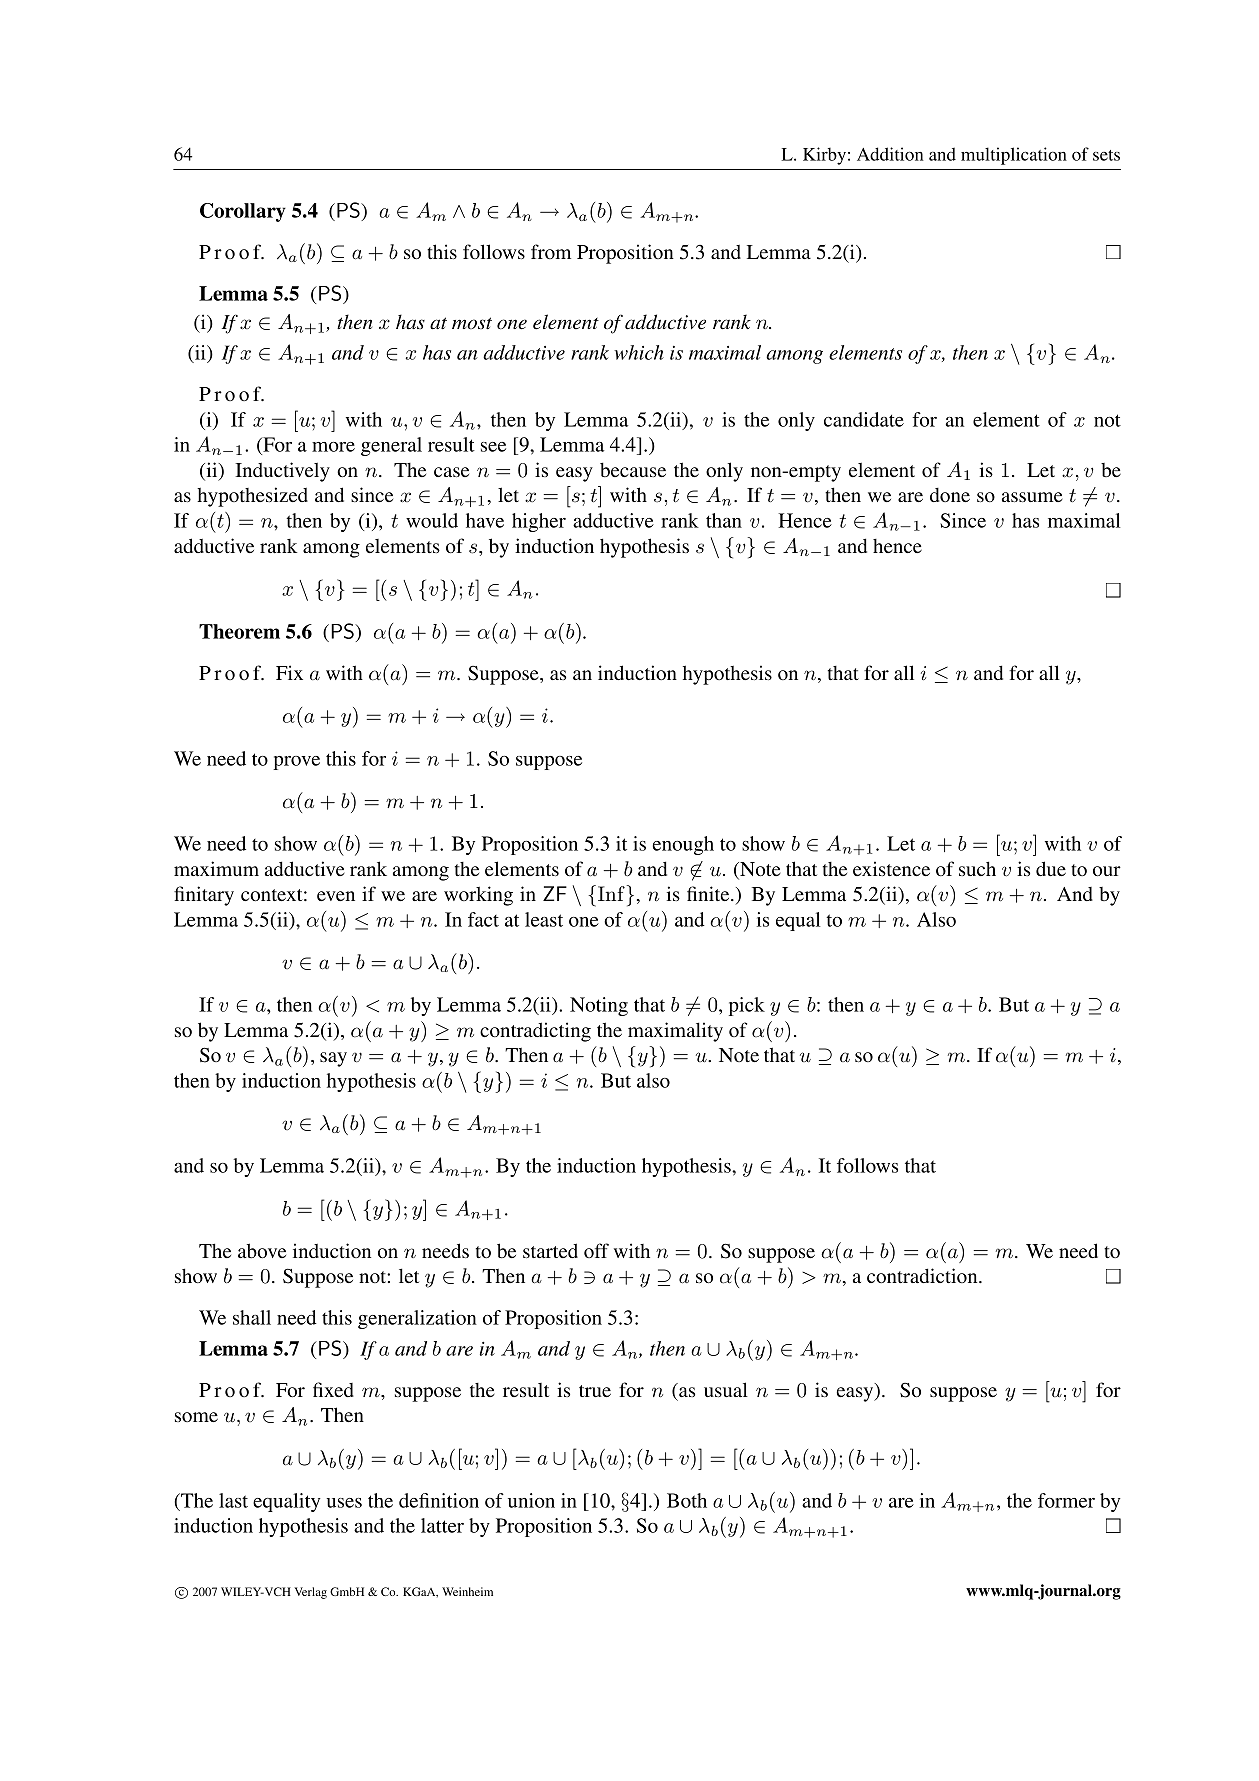  I want to click on Both, so click(687, 1500).
